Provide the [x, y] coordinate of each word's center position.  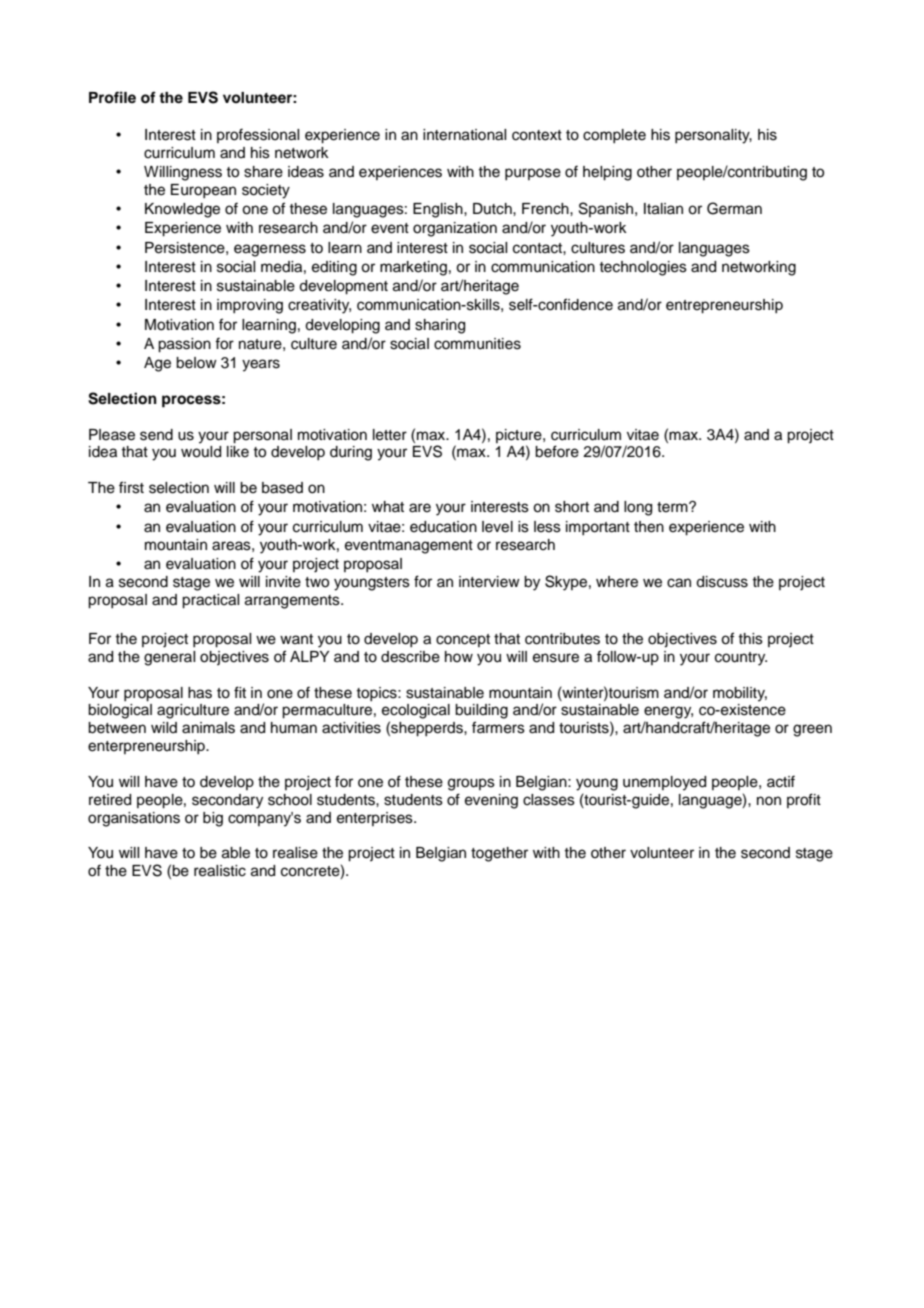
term [673, 507]
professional [258, 135]
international [464, 135]
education [443, 527]
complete [614, 136]
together [499, 854]
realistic [220, 871]
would [201, 452]
